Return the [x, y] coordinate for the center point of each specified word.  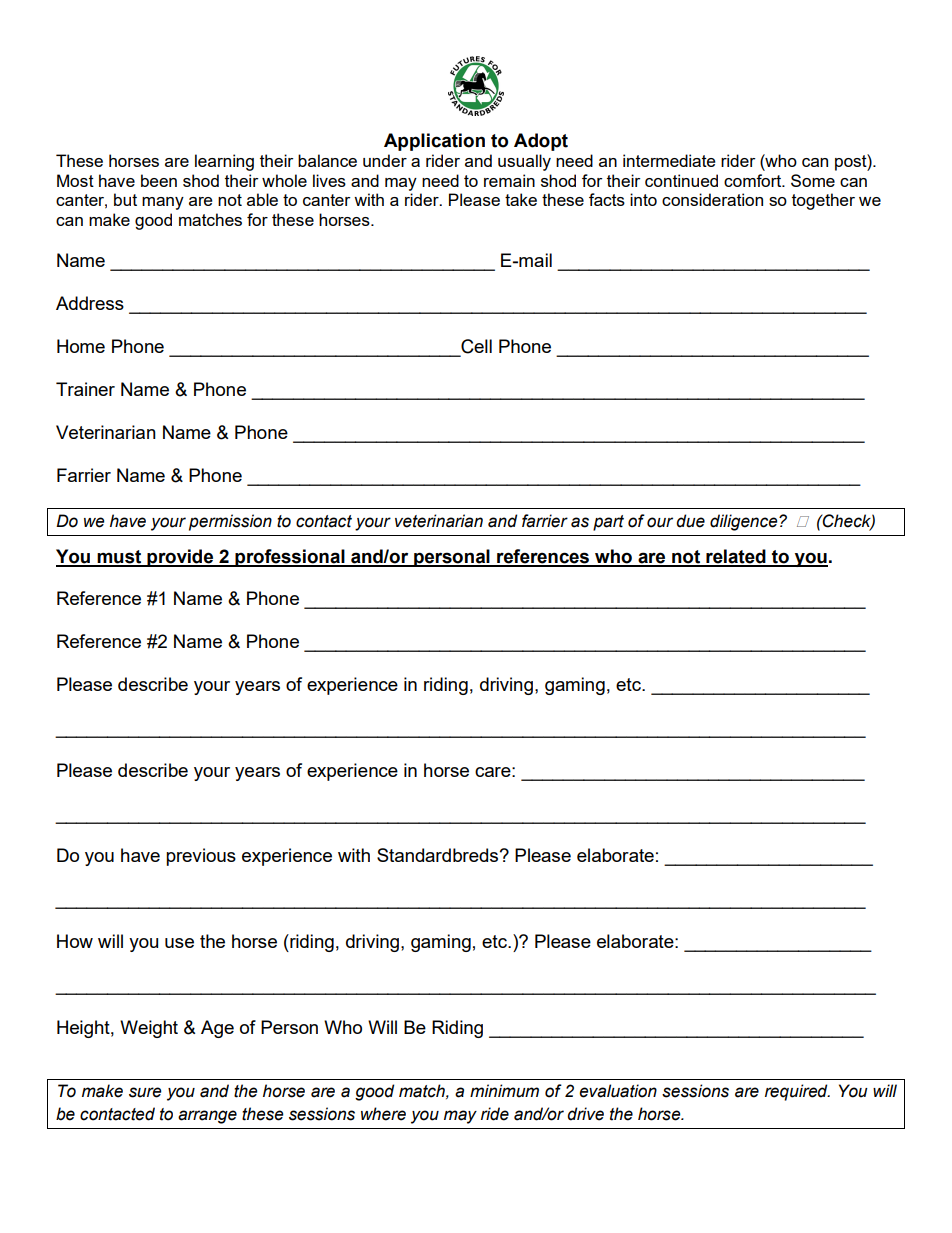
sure [145, 1092]
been [159, 180]
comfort [754, 180]
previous [201, 857]
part [608, 523]
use [179, 943]
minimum [504, 1091]
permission [230, 522]
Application [434, 142]
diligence [745, 522]
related [736, 557]
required [797, 1092]
